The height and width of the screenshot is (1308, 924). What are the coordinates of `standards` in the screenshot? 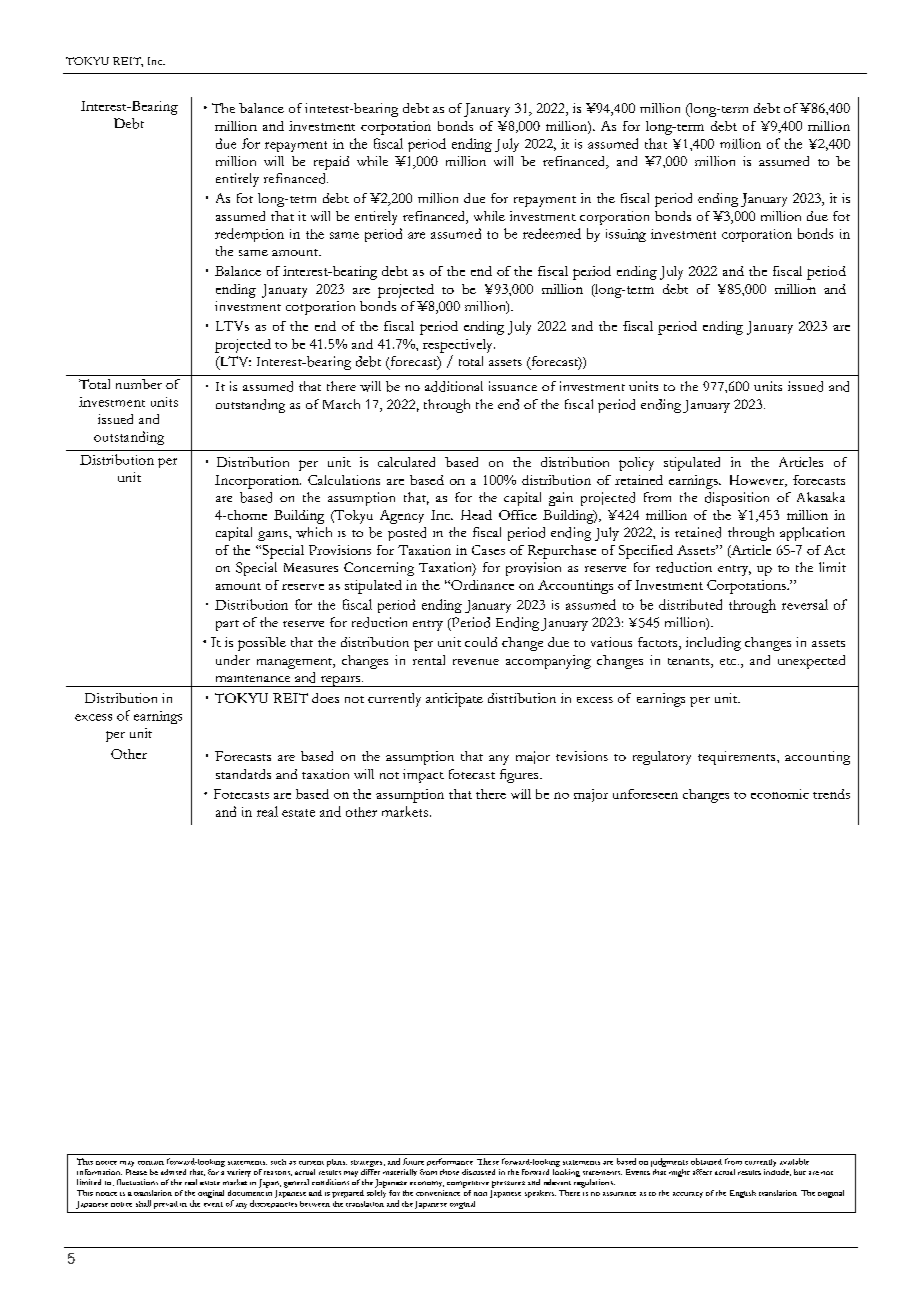 It's located at (243, 774).
